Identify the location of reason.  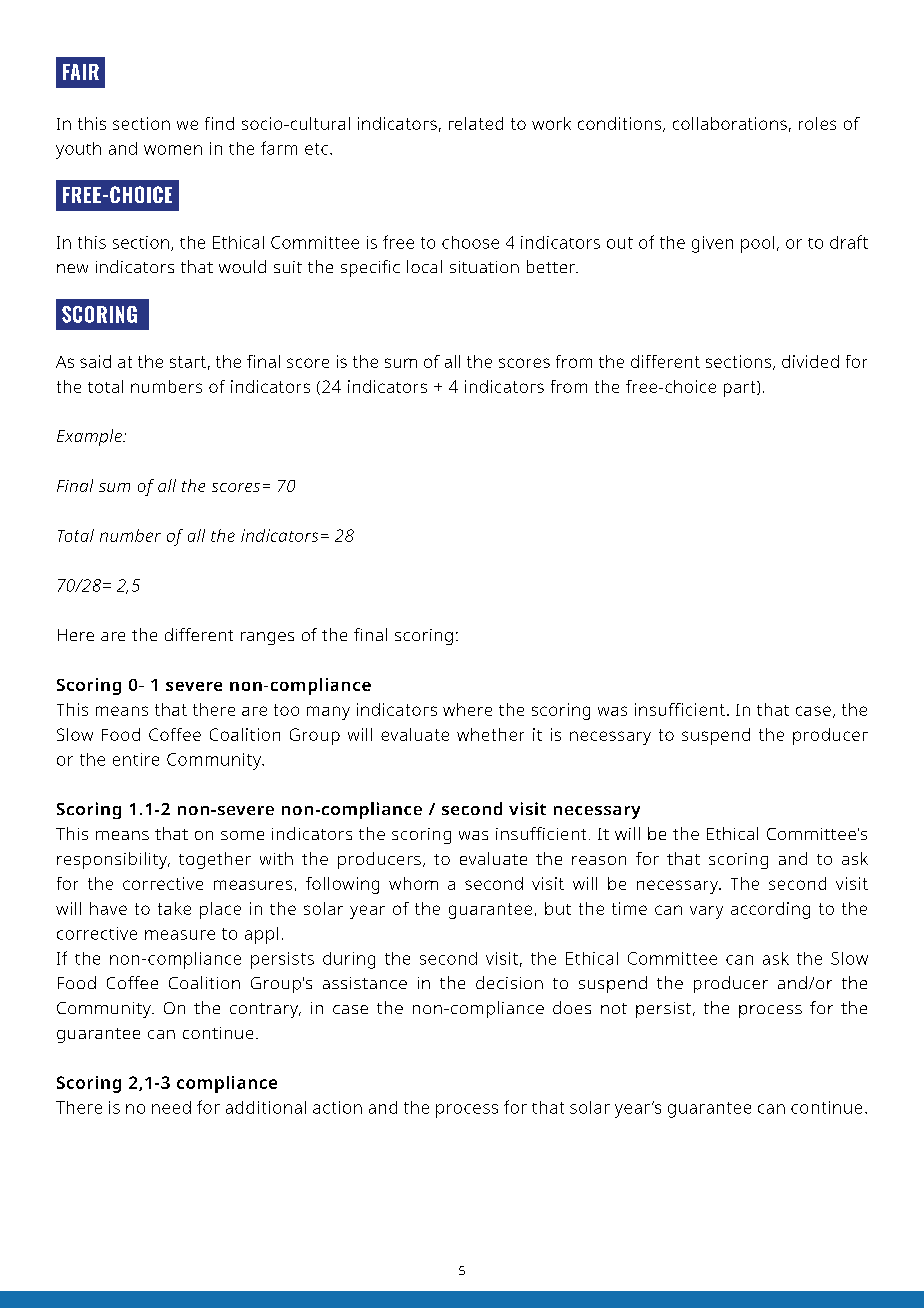
(599, 860).
